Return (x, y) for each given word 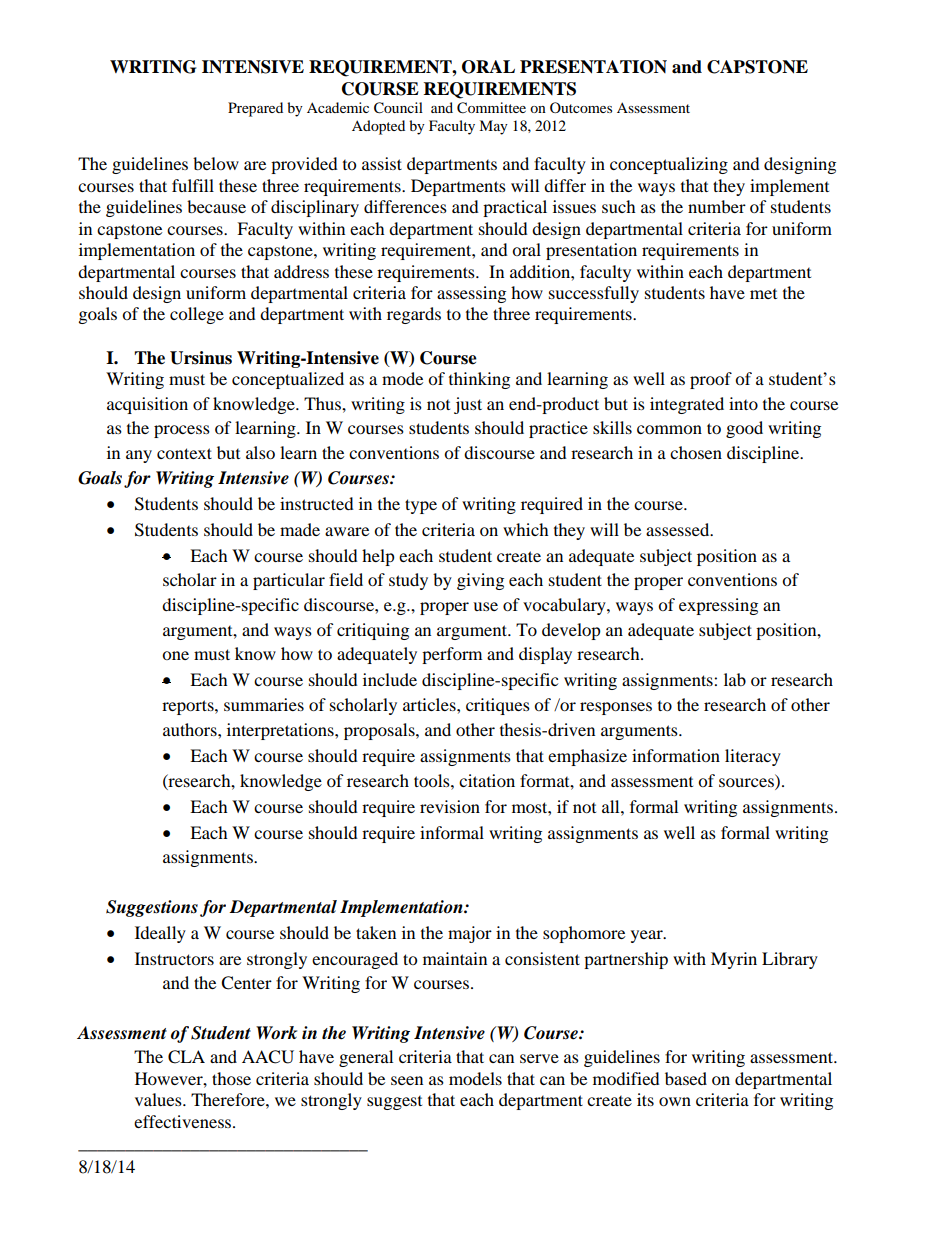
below (216, 163)
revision (450, 806)
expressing (718, 606)
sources (746, 782)
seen (407, 1080)
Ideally (160, 934)
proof (711, 380)
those (231, 1078)
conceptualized (288, 380)
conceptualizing (669, 165)
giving (480, 581)
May (493, 127)
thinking (479, 380)
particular (289, 581)
